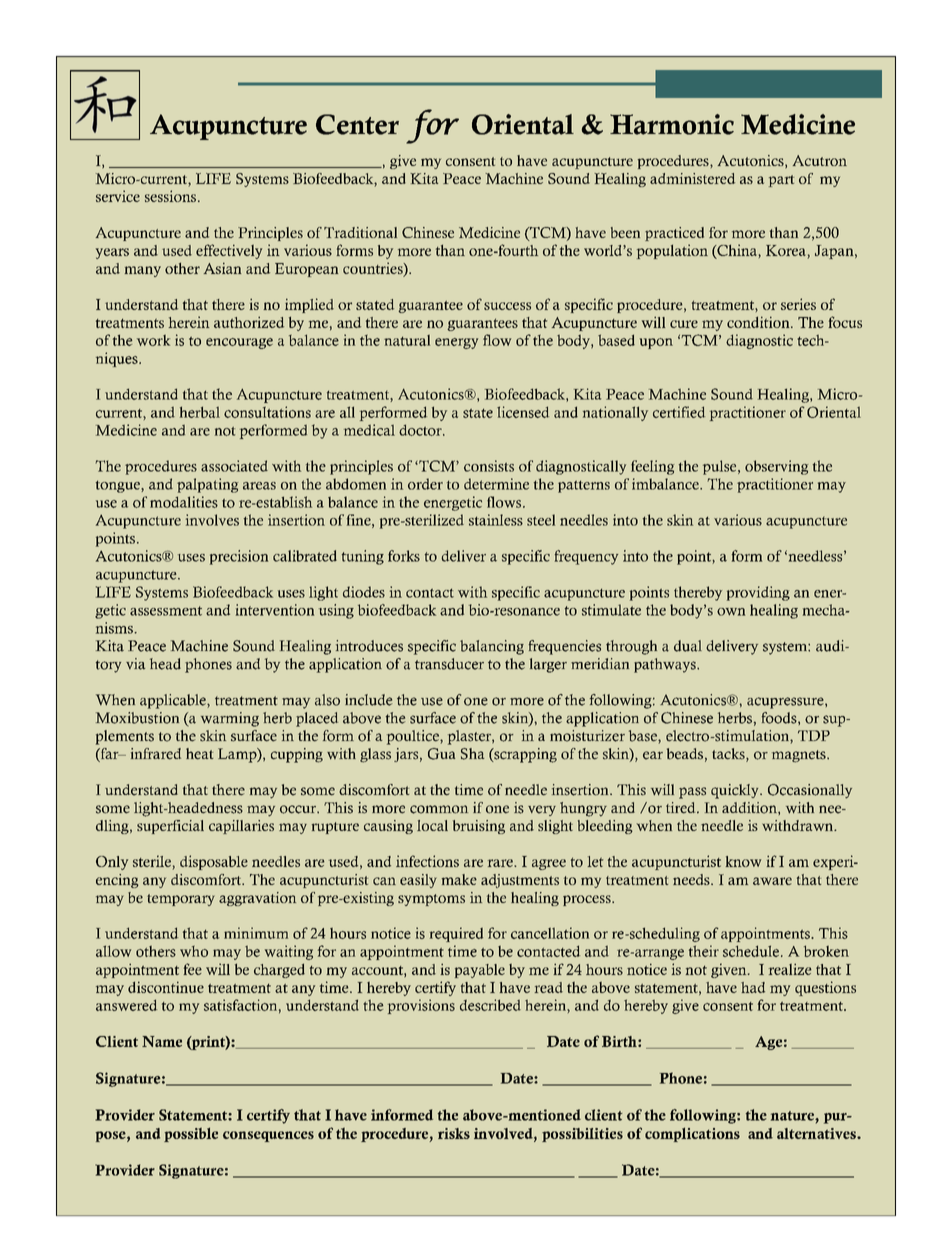 The width and height of the screenshot is (952, 1233). Describe the element at coordinates (473, 754) in the screenshot. I see `Sha` at that location.
